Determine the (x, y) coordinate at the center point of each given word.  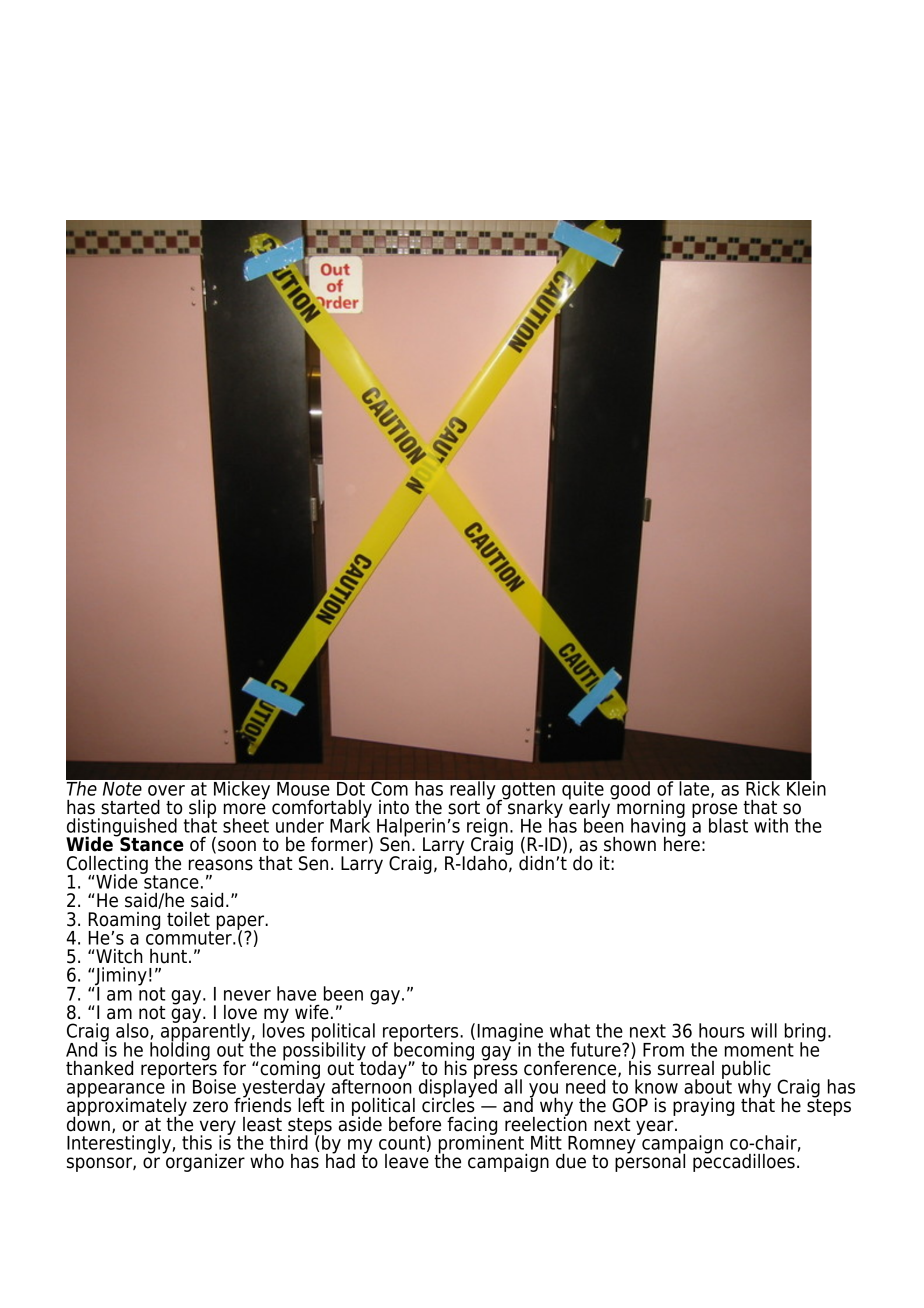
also (133, 1031)
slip (202, 810)
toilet (188, 919)
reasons (221, 865)
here (682, 843)
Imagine (511, 1033)
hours (722, 1030)
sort (464, 808)
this (197, 1142)
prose (714, 811)
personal (650, 1161)
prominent (481, 1144)
